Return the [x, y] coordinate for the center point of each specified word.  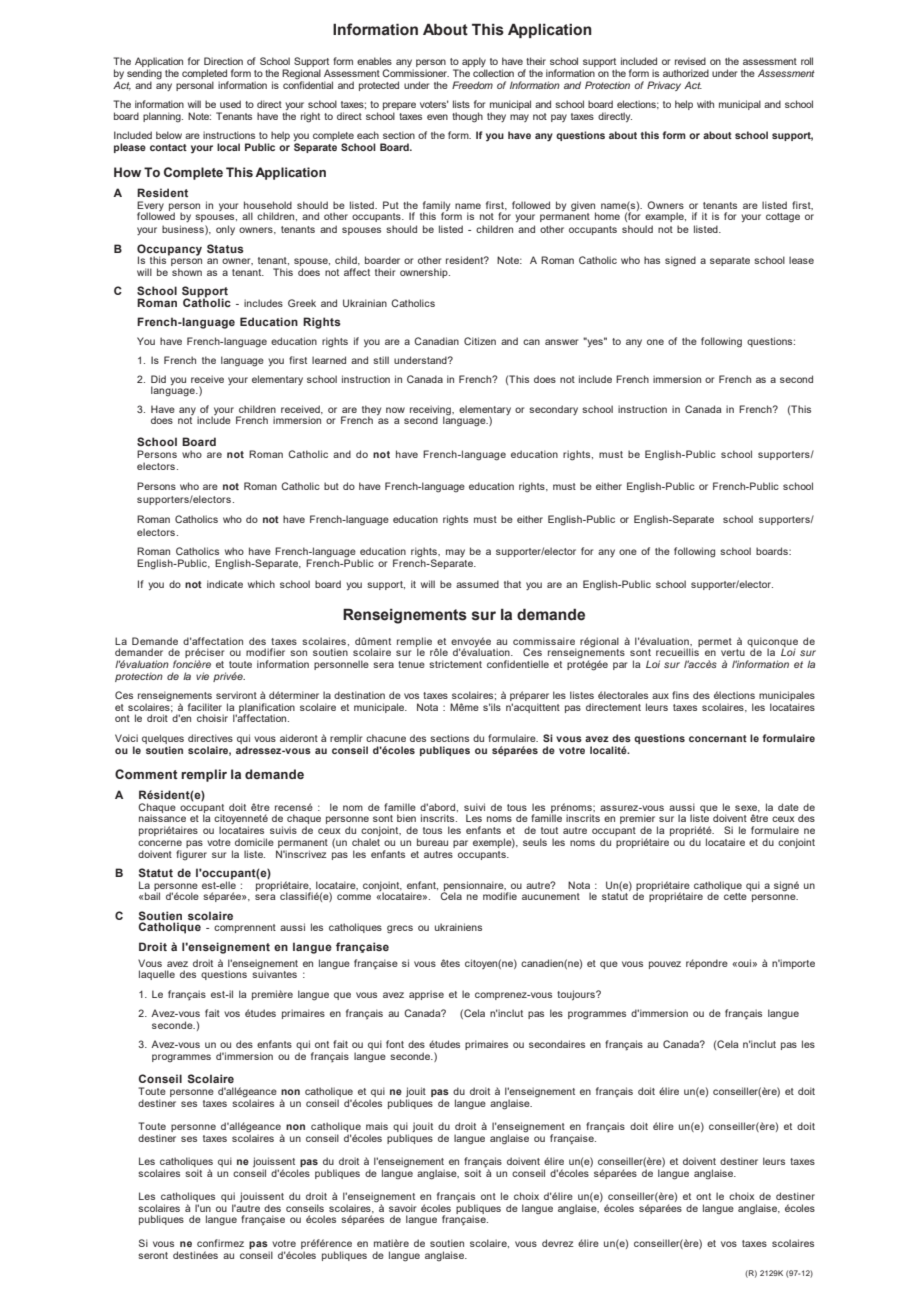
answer [561, 342]
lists [461, 104]
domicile [254, 842]
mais [377, 1126]
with [705, 104]
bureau [432, 842]
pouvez [665, 965]
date [788, 807]
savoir [402, 1208]
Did [158, 379]
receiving [431, 411]
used [230, 104]
